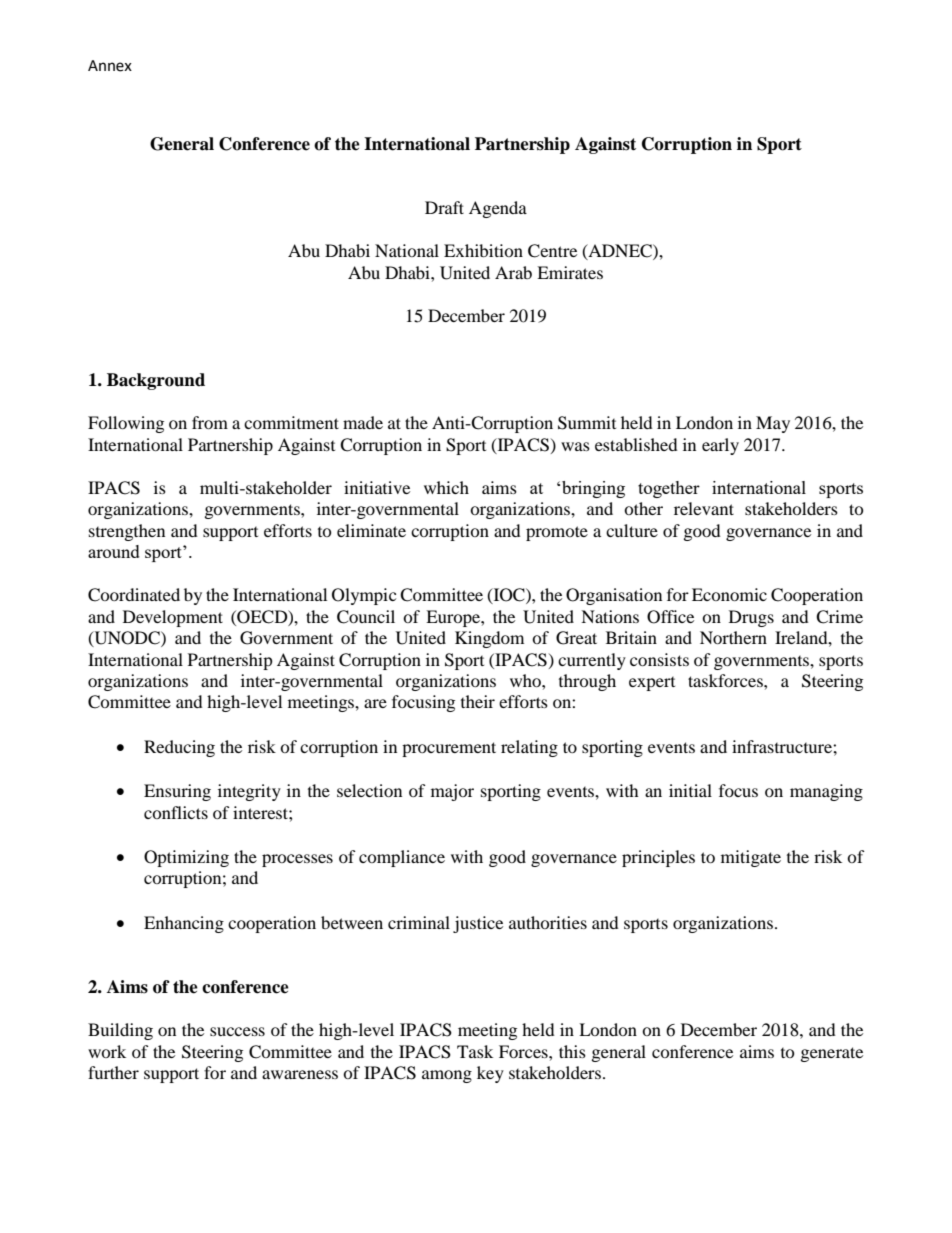  What do you see at coordinates (729, 594) in the page?
I see `Economic` at bounding box center [729, 594].
